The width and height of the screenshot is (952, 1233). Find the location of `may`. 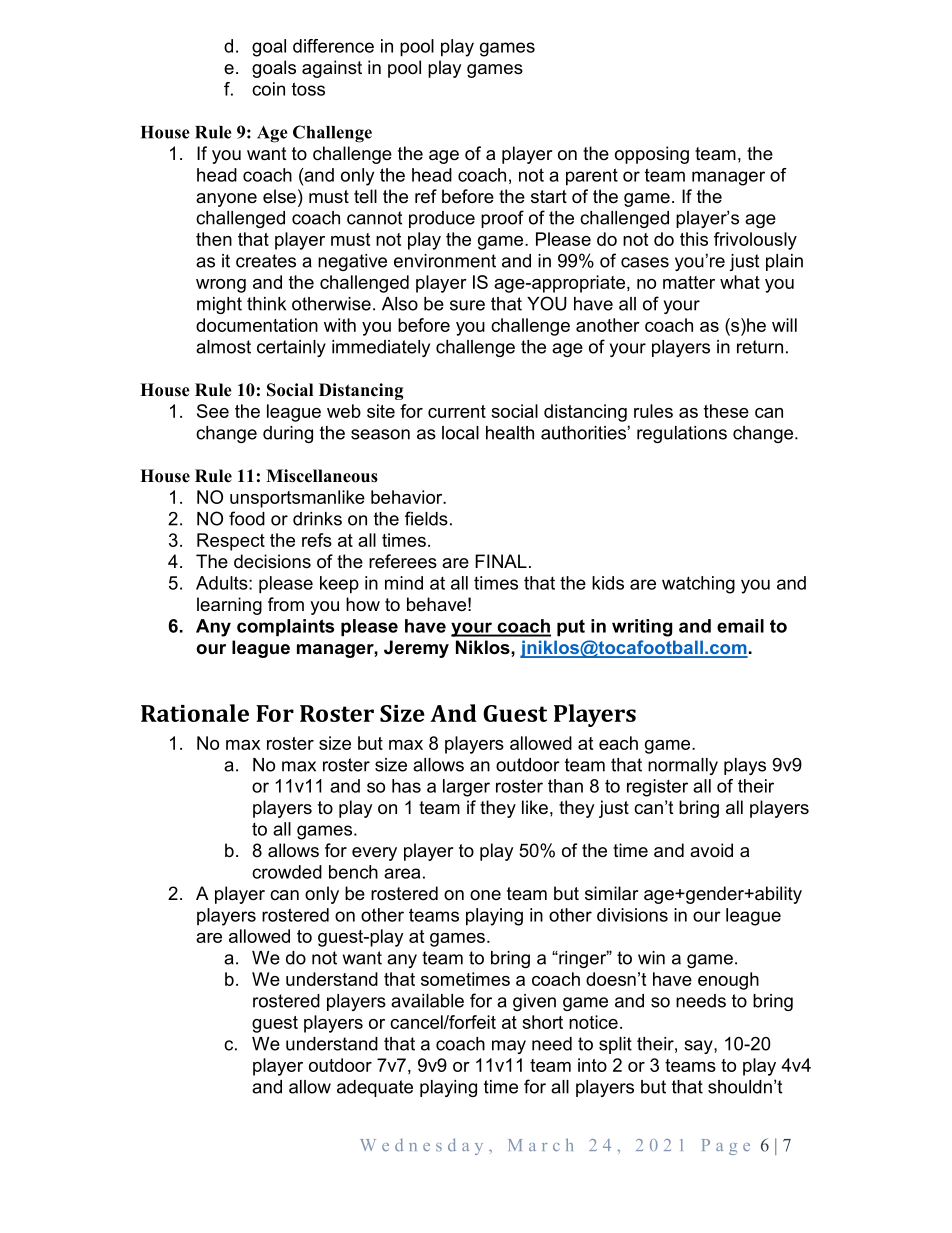

may is located at coordinates (509, 1047).
